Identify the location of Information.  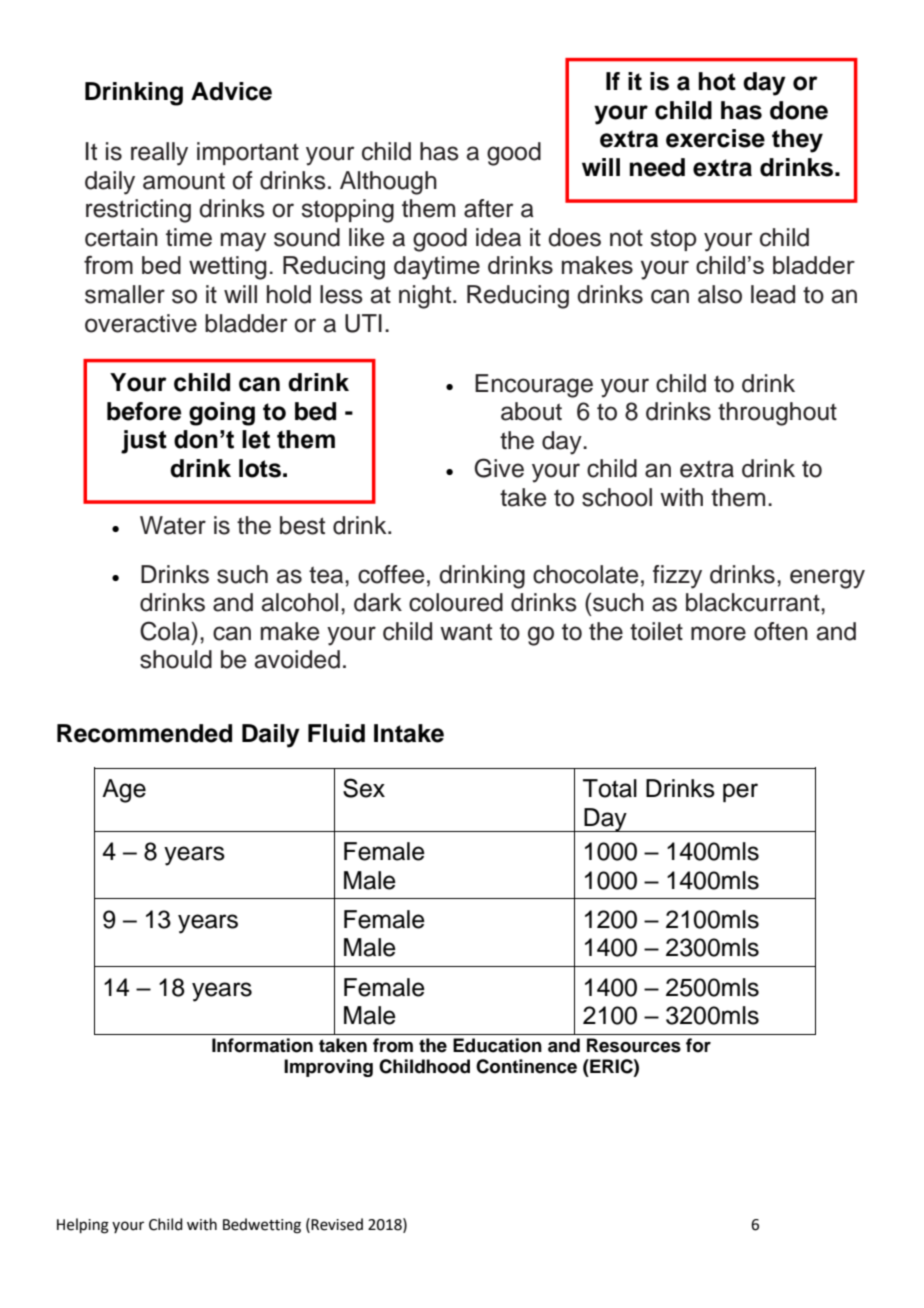
(262, 1045).
